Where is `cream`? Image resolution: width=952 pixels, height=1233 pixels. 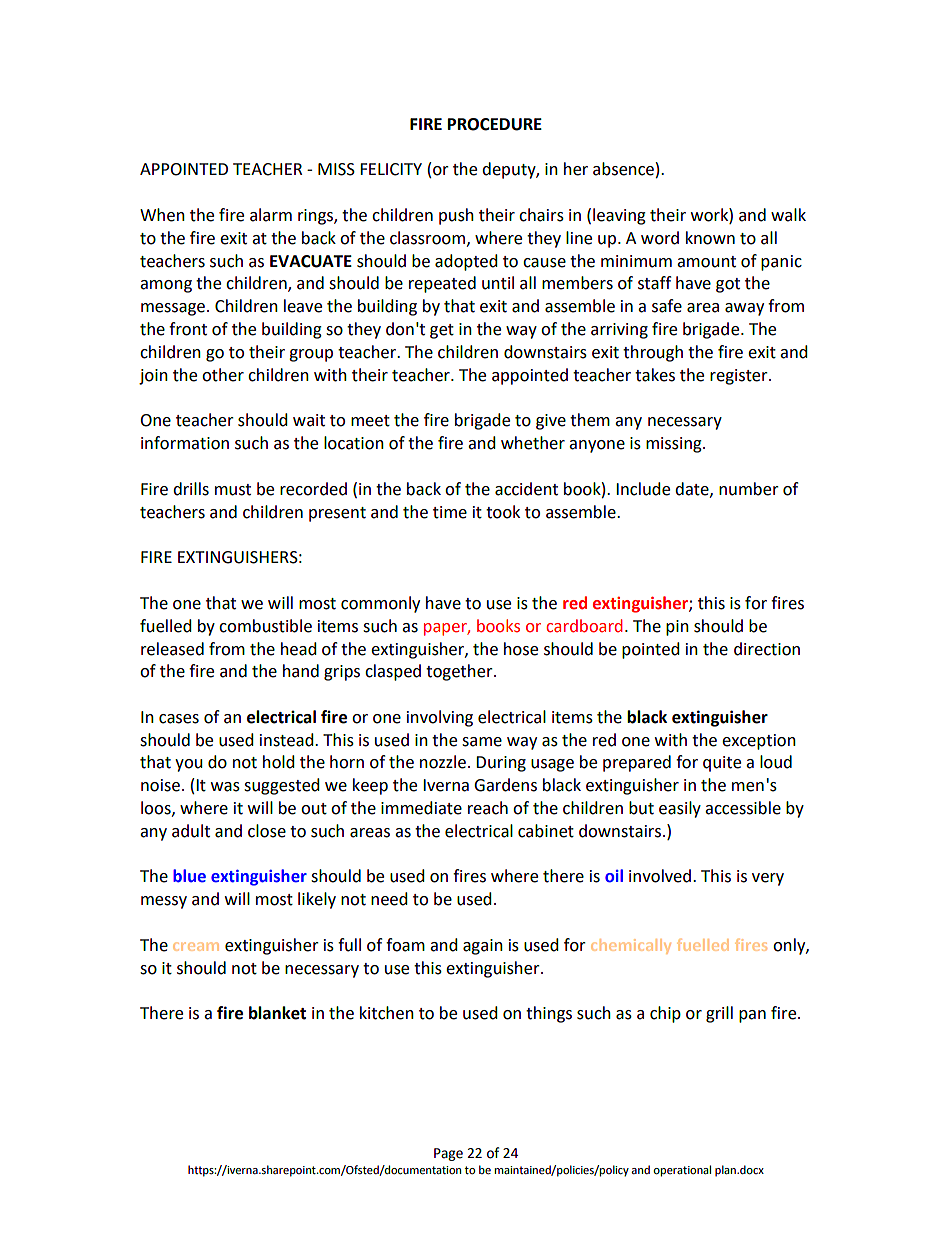 cream is located at coordinates (196, 946).
